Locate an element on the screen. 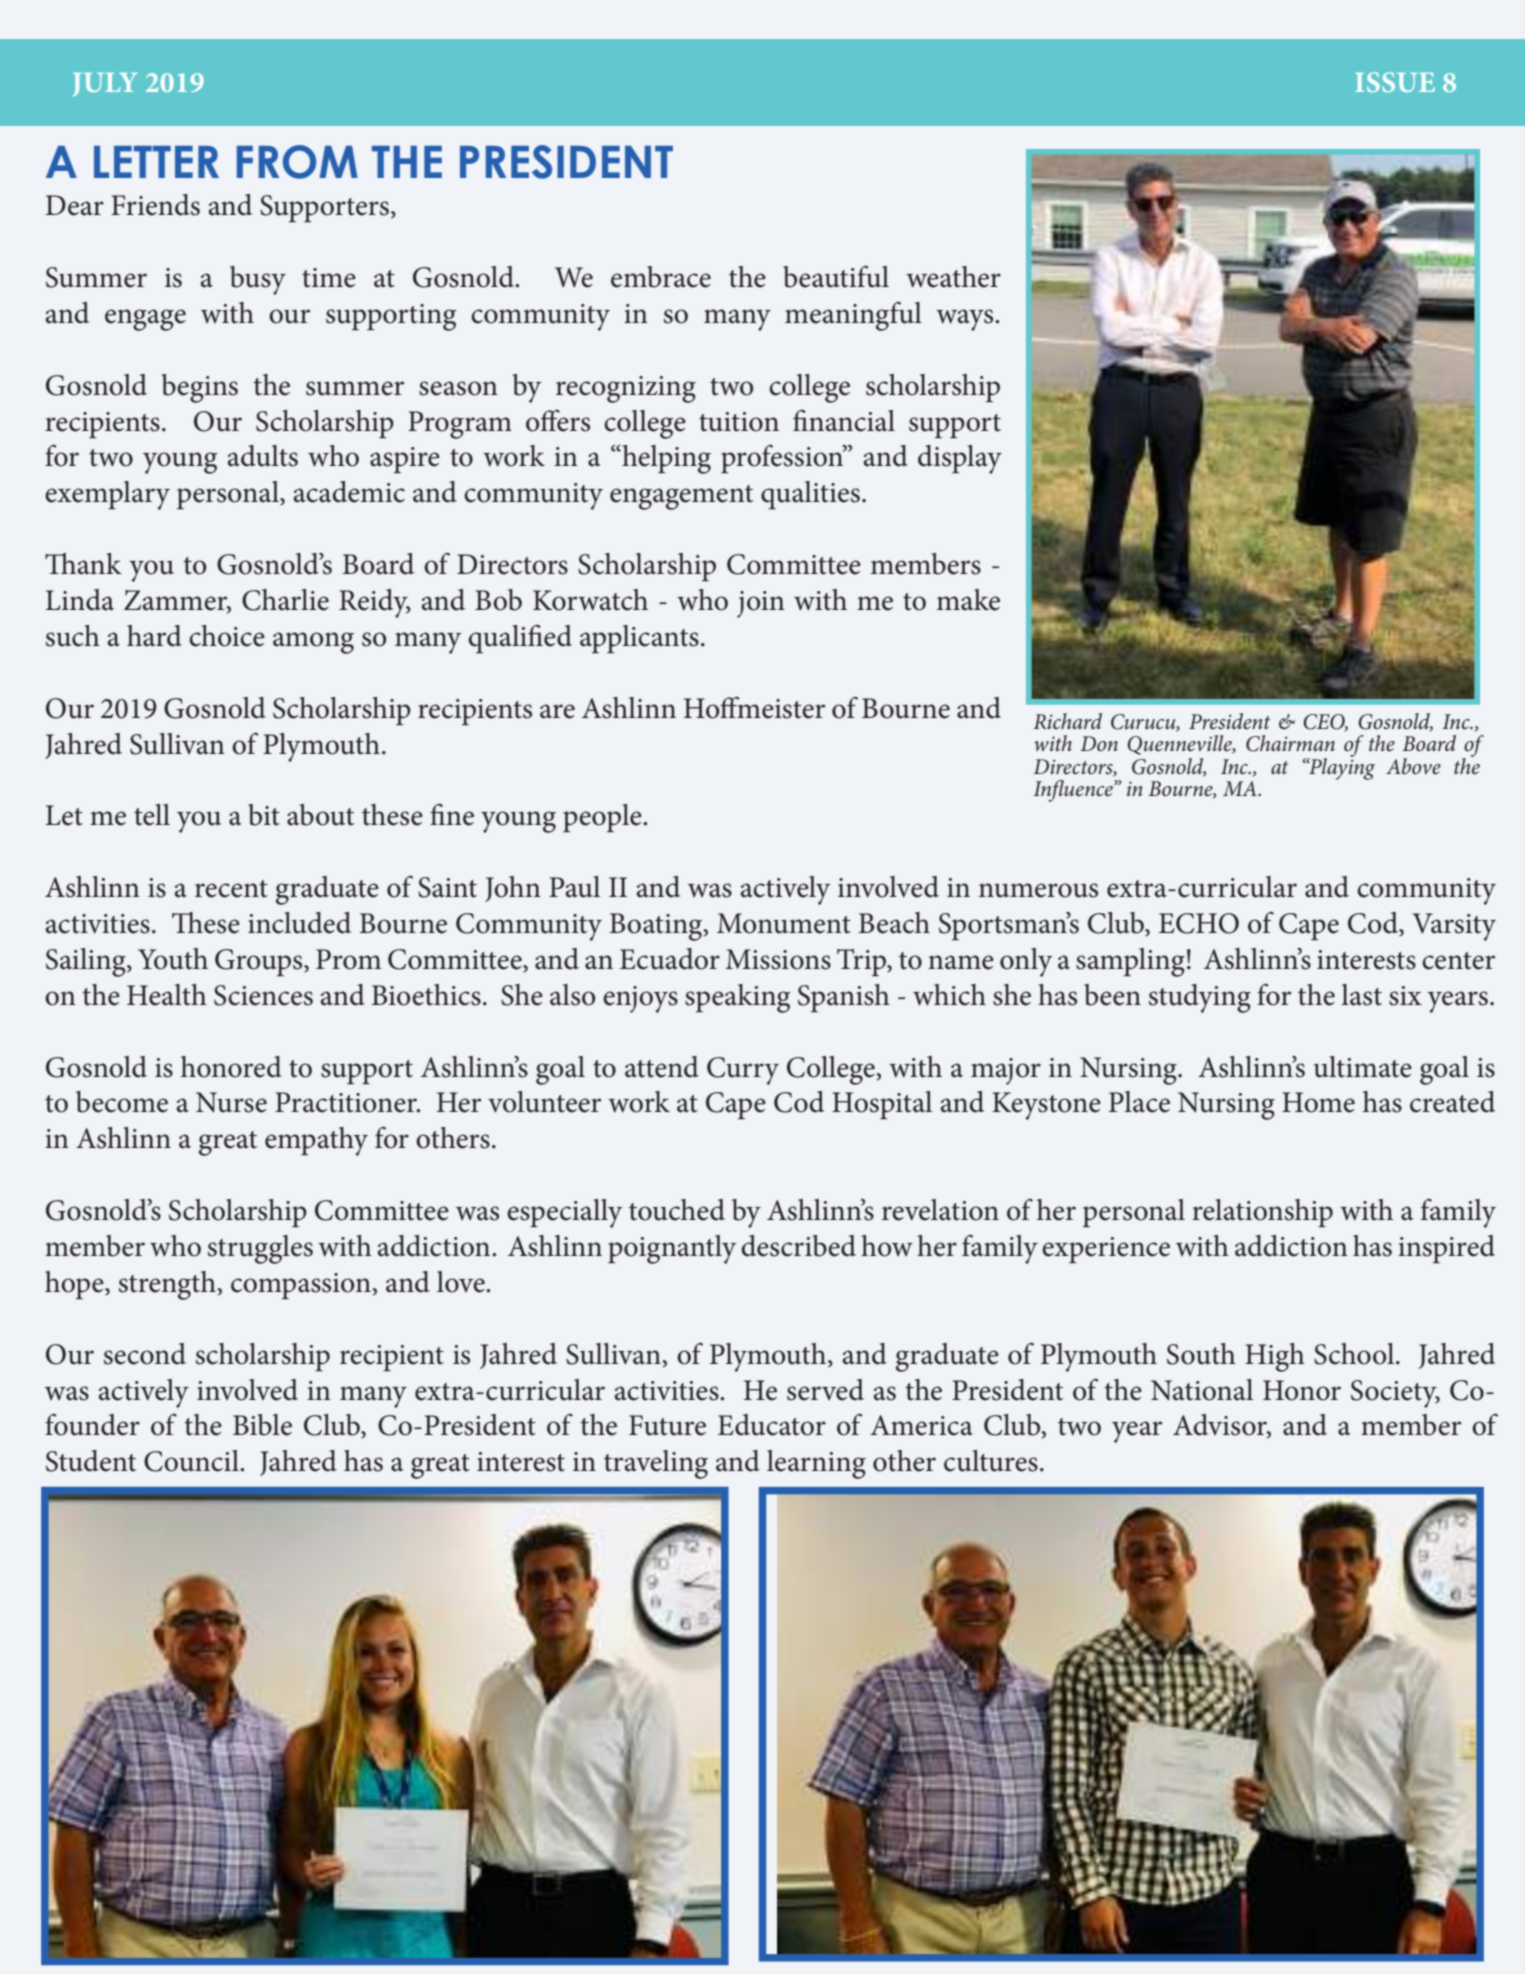  people is located at coordinates (603, 818).
